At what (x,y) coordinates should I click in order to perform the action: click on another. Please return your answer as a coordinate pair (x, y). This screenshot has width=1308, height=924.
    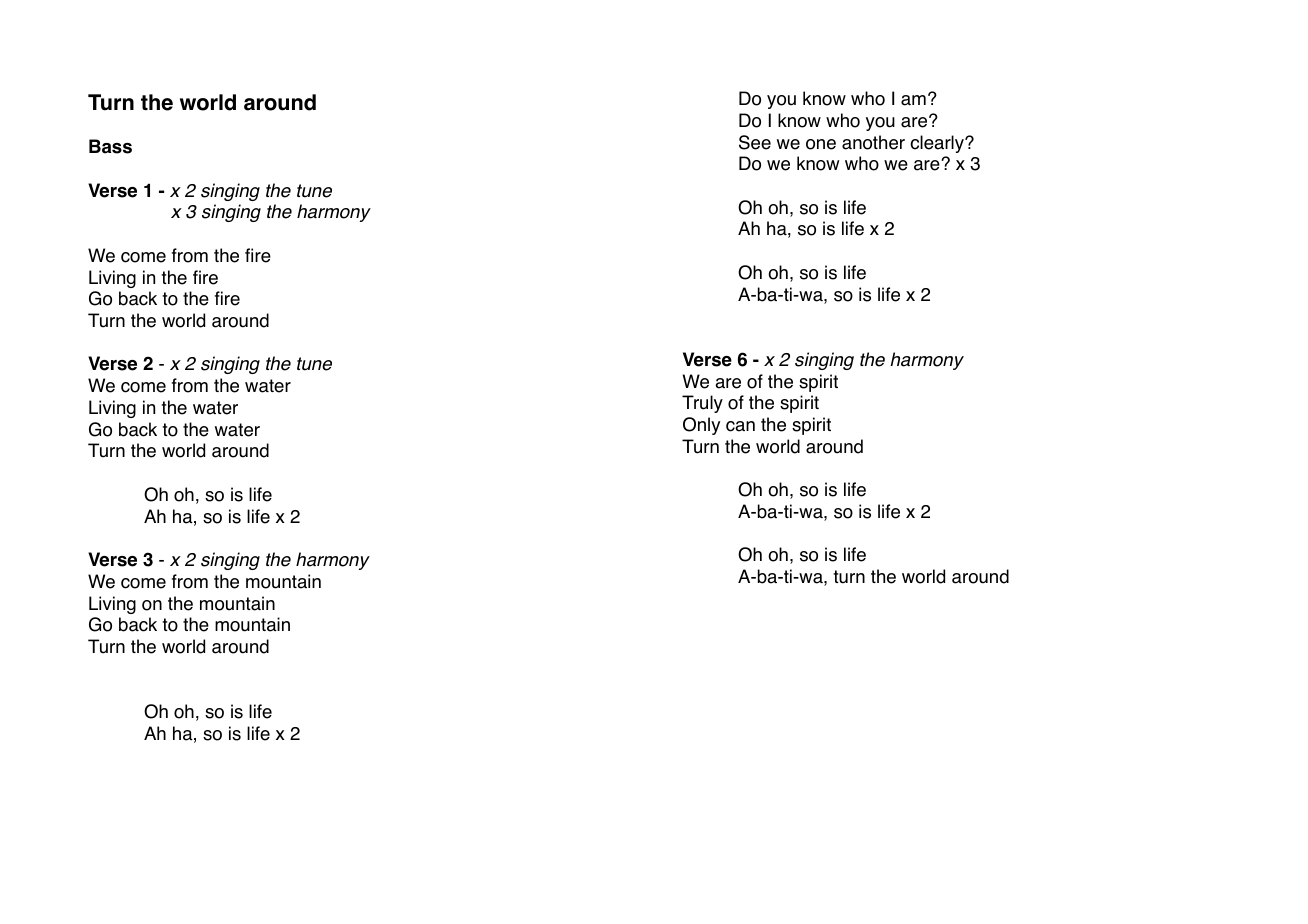
    Looking at the image, I should click on (873, 142).
